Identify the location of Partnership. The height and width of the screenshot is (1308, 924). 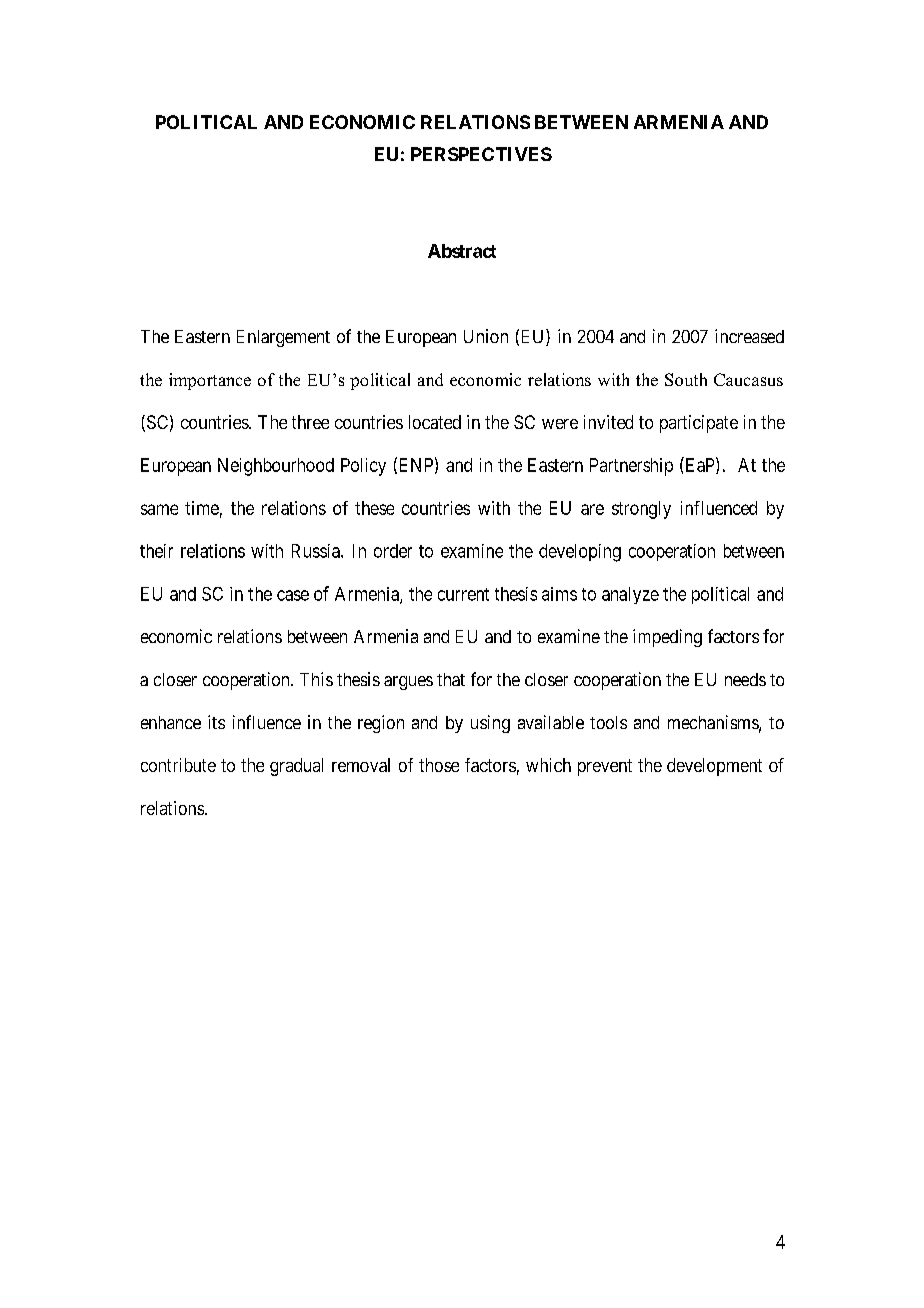
(631, 467).
